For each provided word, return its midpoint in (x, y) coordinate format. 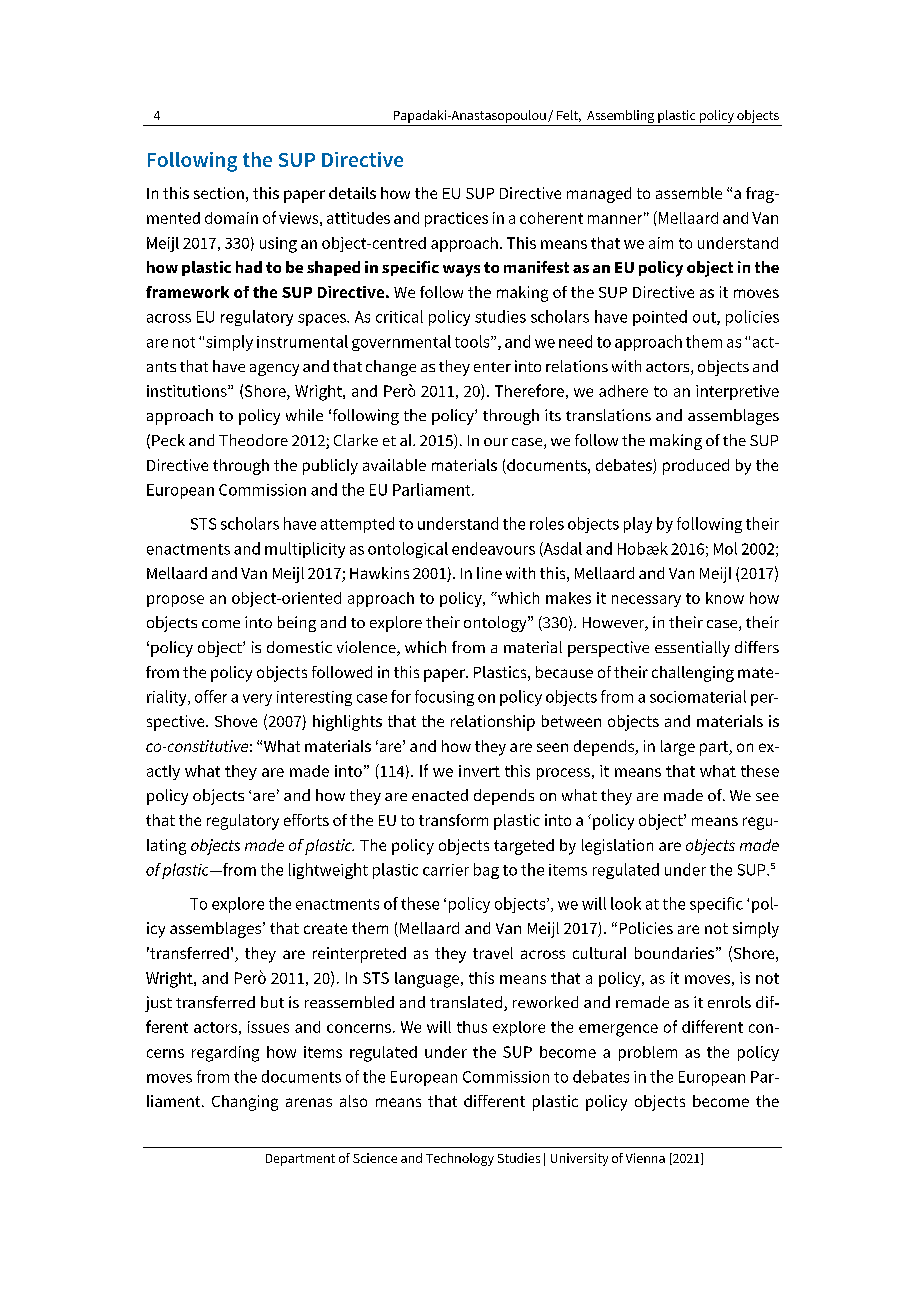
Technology (460, 1159)
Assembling (621, 118)
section (219, 193)
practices (456, 219)
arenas (309, 1102)
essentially (692, 649)
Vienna (645, 1158)
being (297, 624)
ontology (496, 624)
